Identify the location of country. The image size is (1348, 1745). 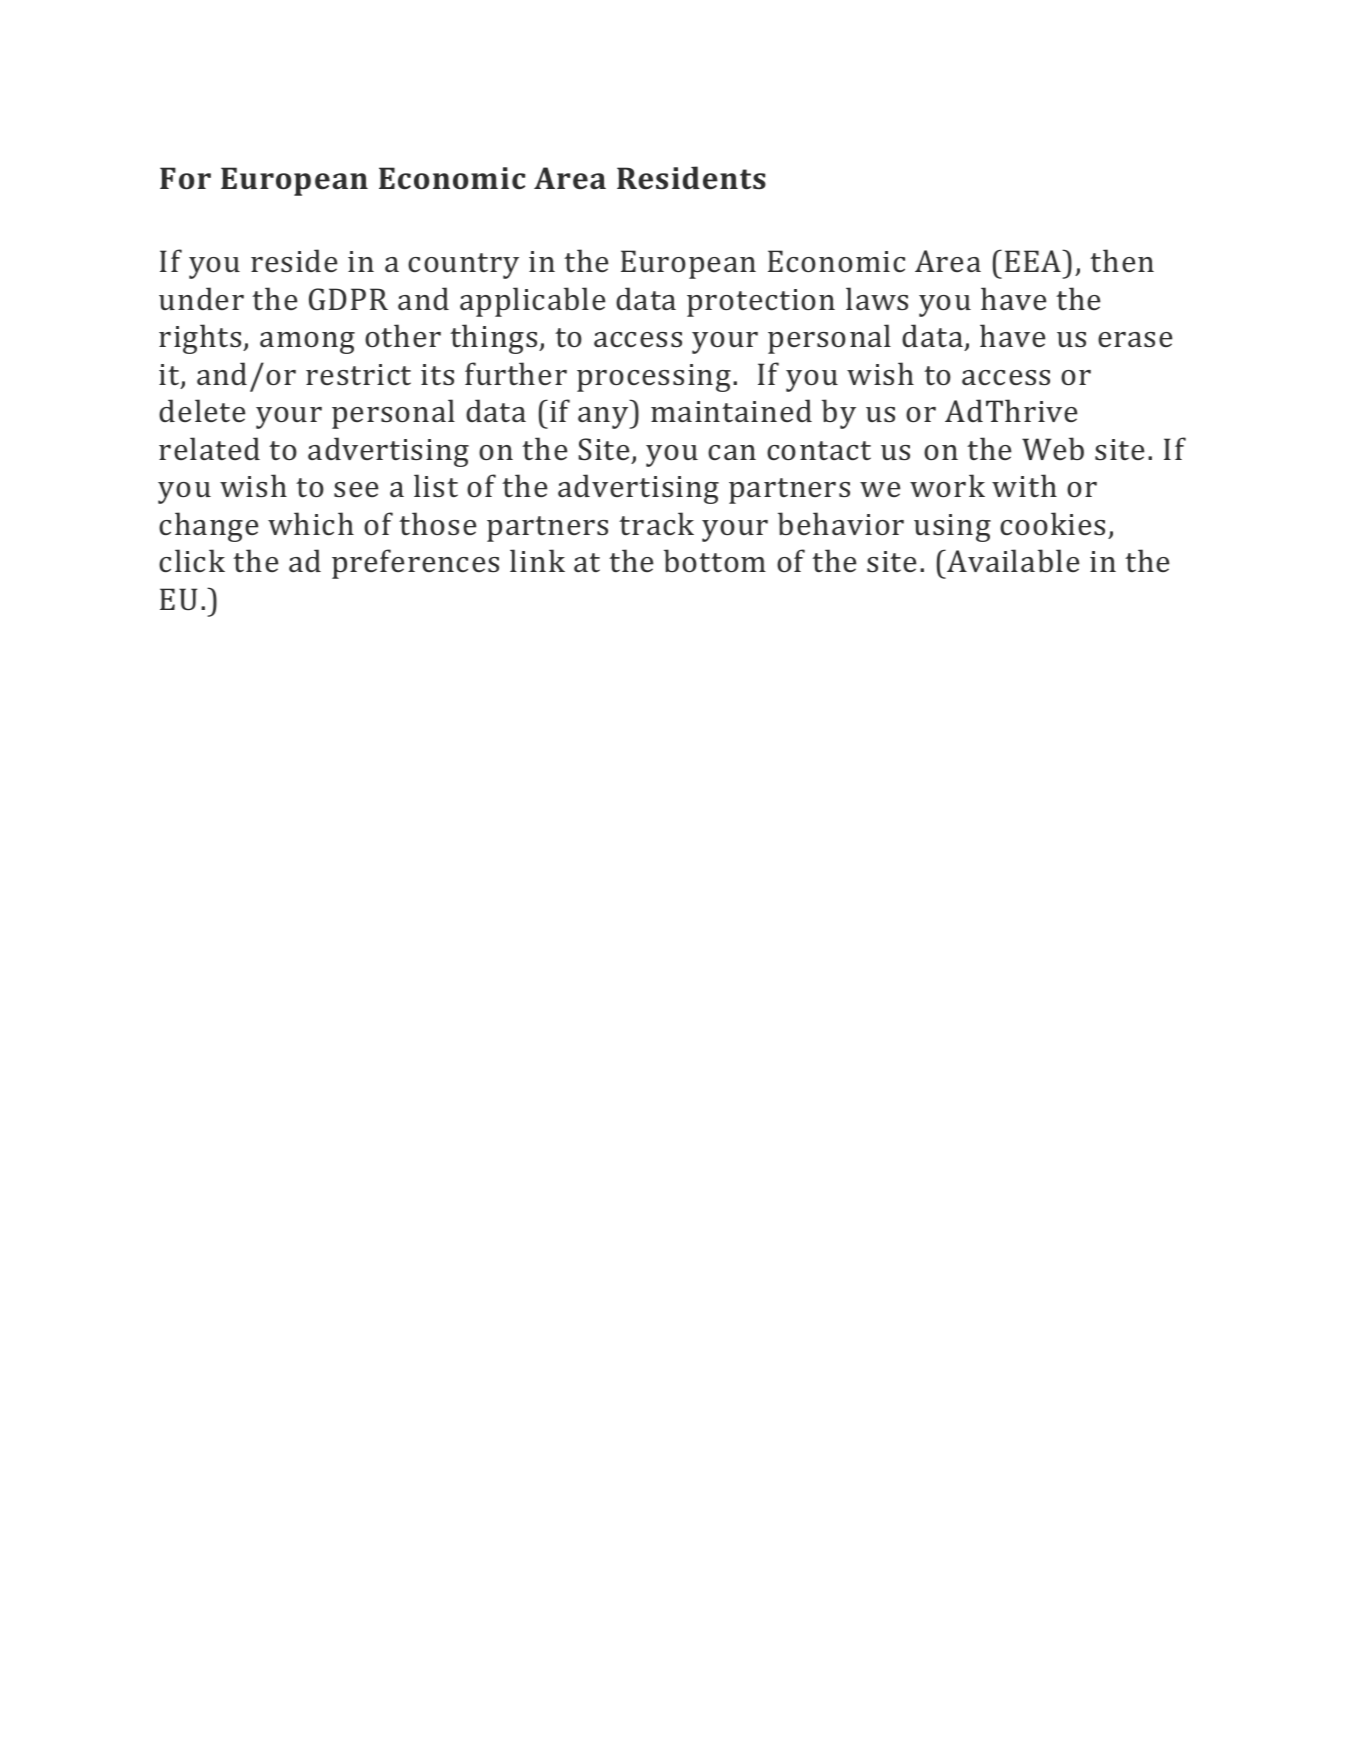
(463, 266).
